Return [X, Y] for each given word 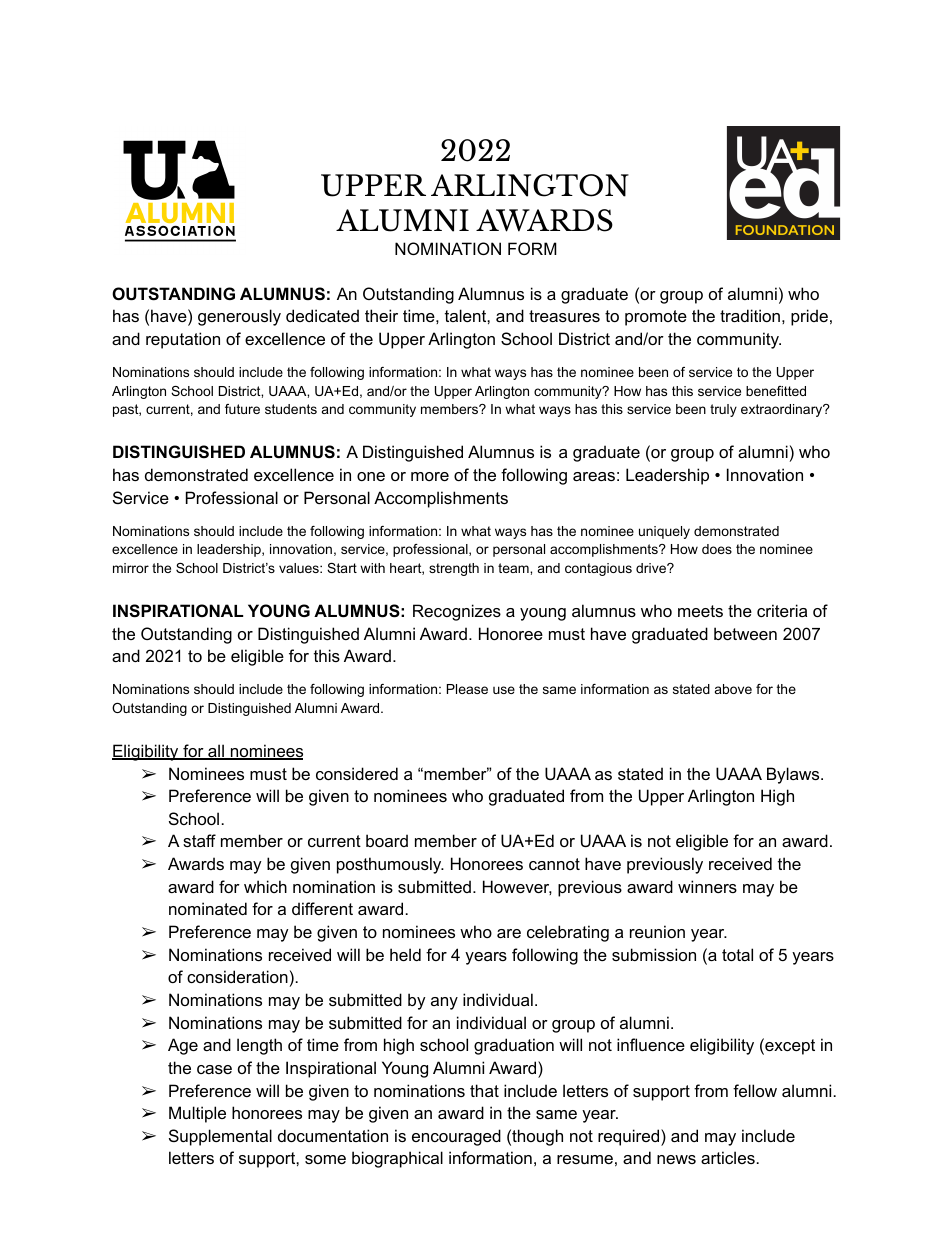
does [717, 549]
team [514, 568]
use [504, 690]
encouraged [456, 1137]
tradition [750, 315]
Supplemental [220, 1137]
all [216, 752]
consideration [237, 976]
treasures [564, 316]
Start [342, 568]
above [733, 689]
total [737, 954]
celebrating [568, 933]
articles [728, 1157]
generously [239, 317]
